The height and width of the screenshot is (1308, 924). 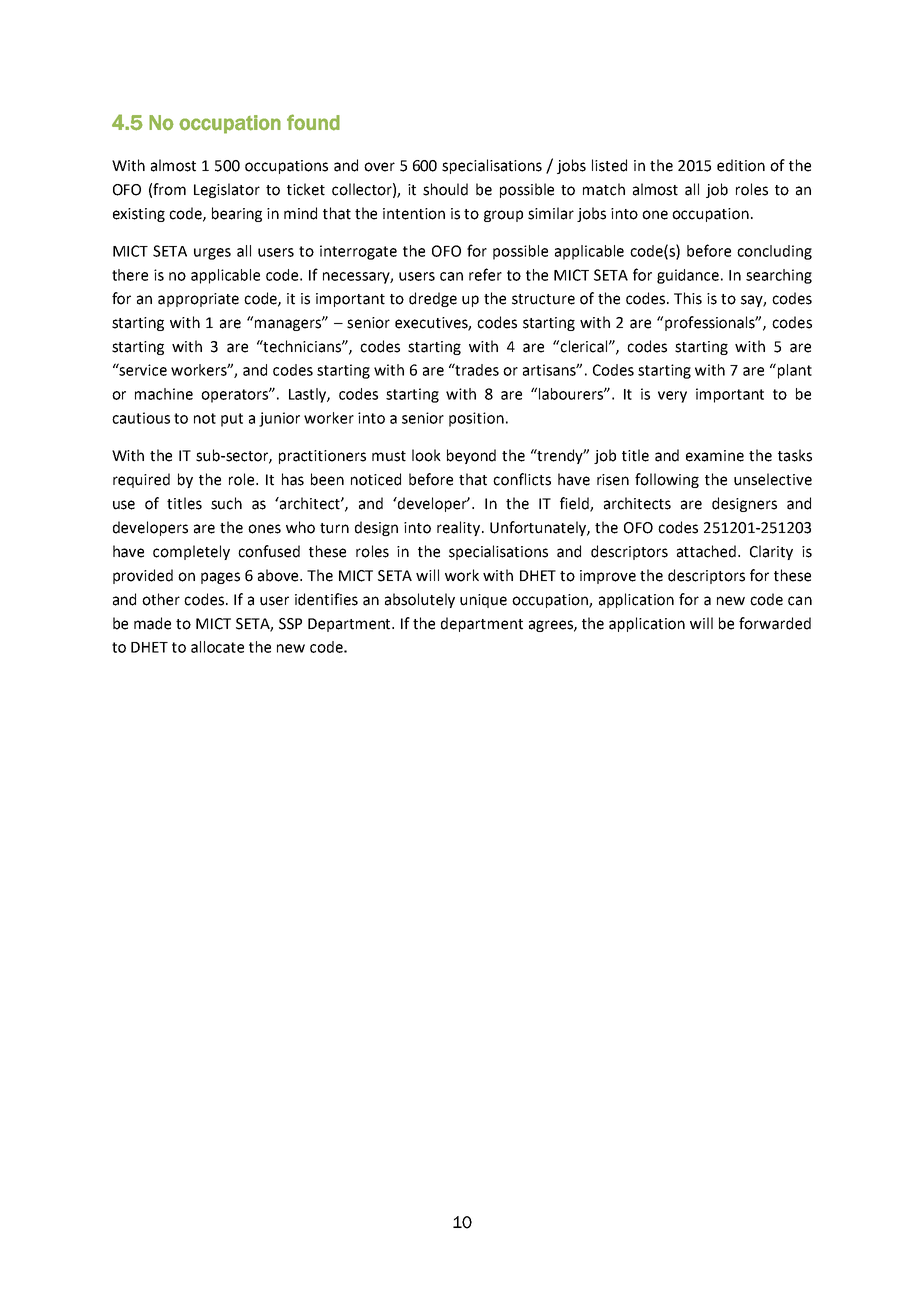 What do you see at coordinates (379, 167) in the screenshot?
I see `over` at bounding box center [379, 167].
